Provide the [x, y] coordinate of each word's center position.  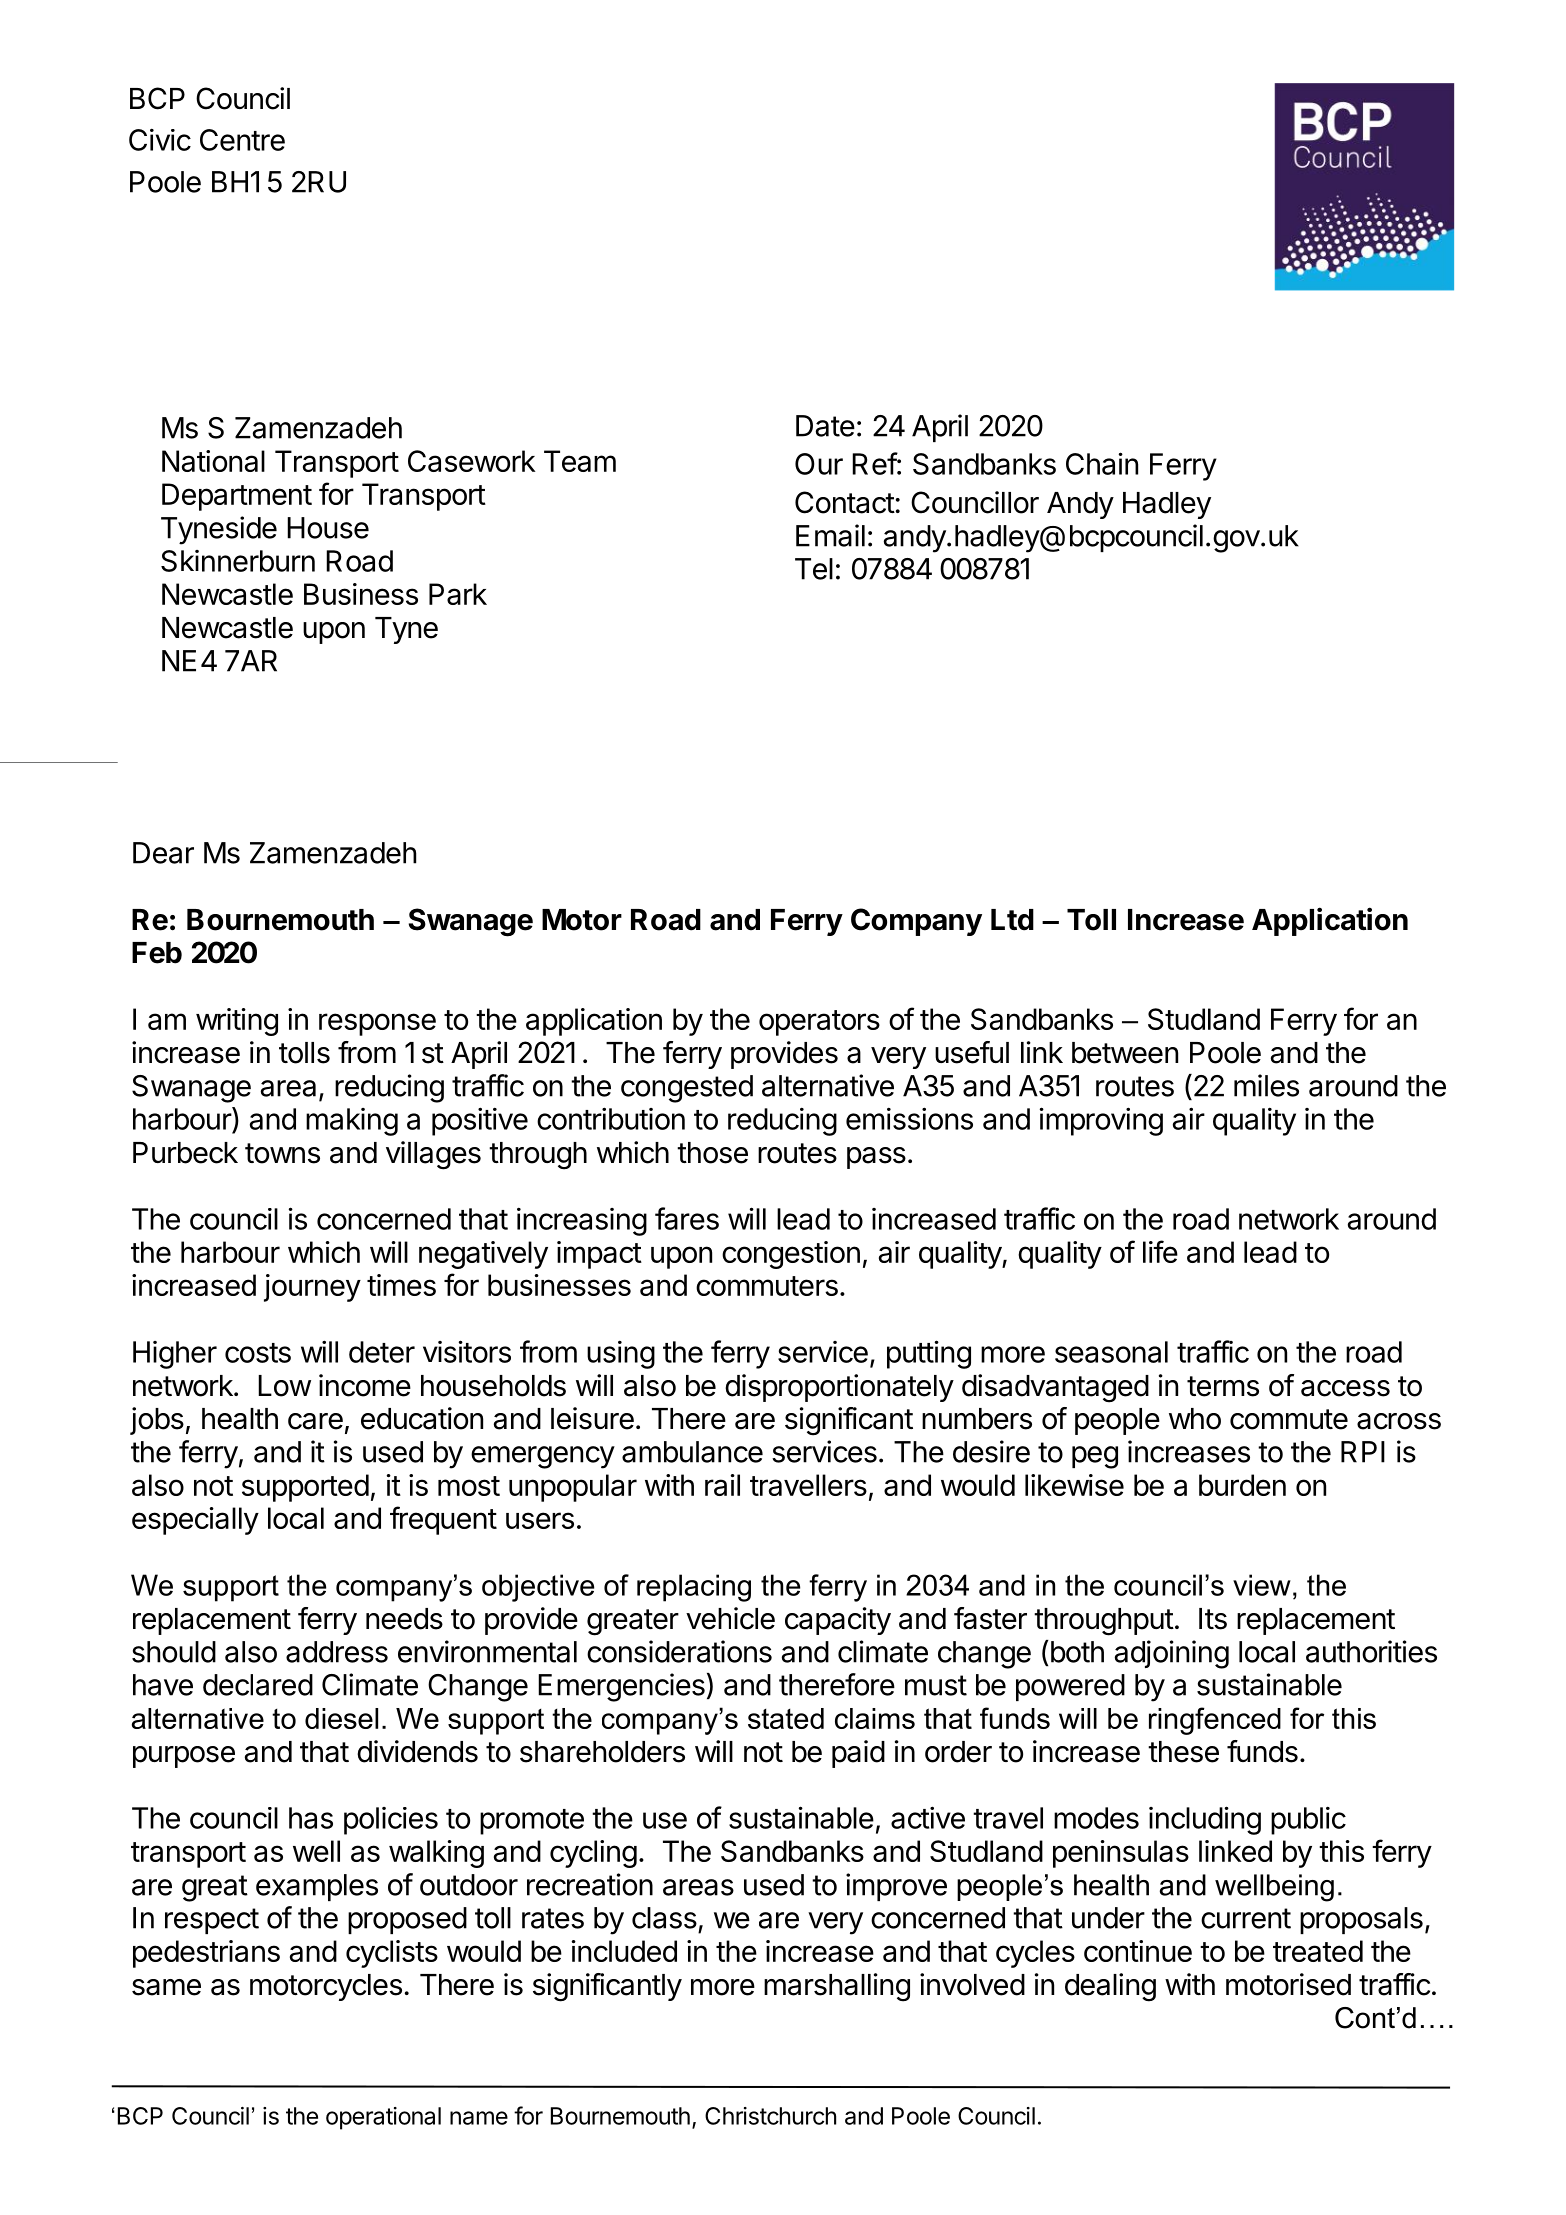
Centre [242, 140]
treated [1318, 1951]
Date [825, 426]
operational [383, 2118]
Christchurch [770, 2116]
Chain [1102, 463]
